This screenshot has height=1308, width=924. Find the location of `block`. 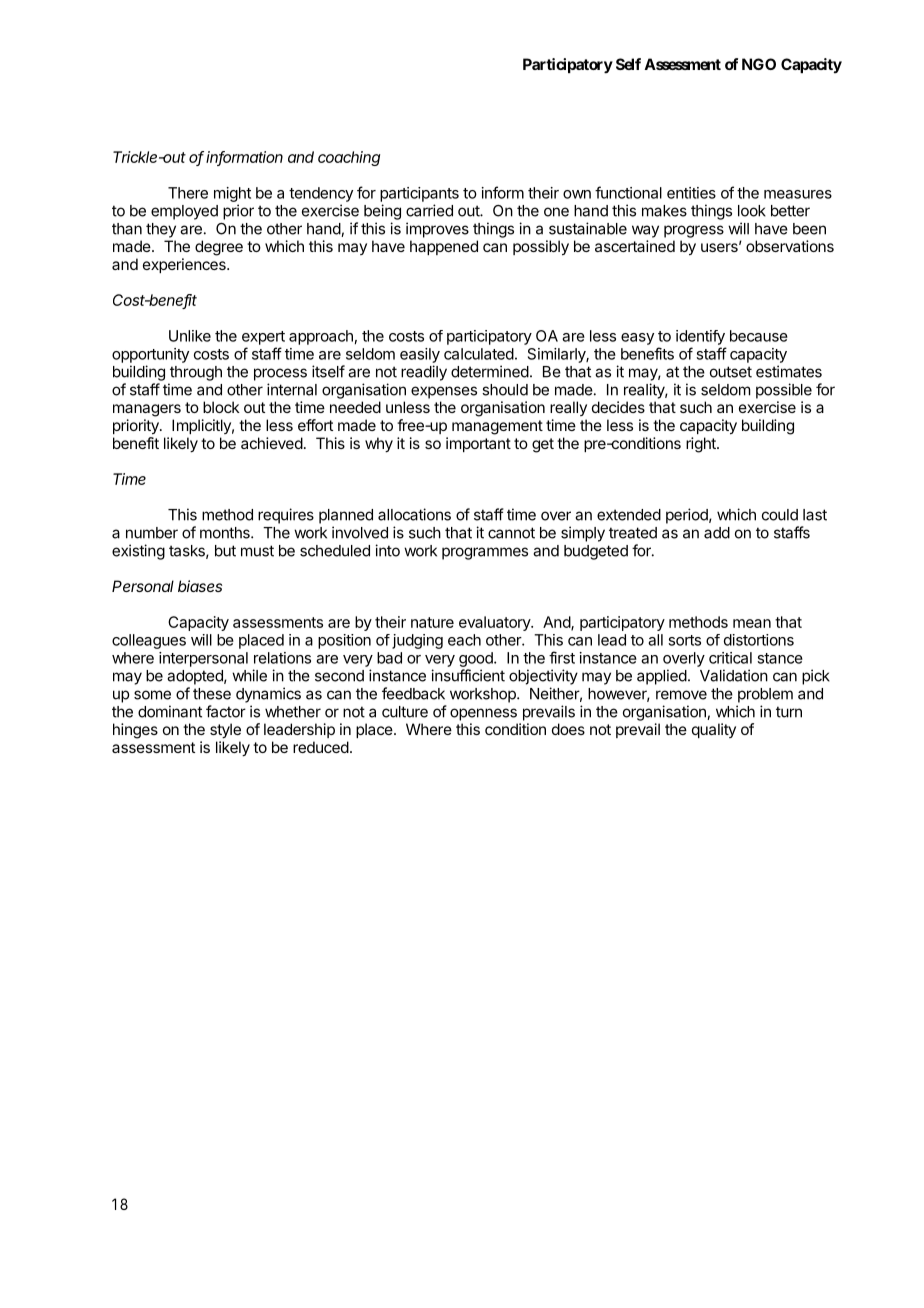

block is located at coordinates (221, 407).
